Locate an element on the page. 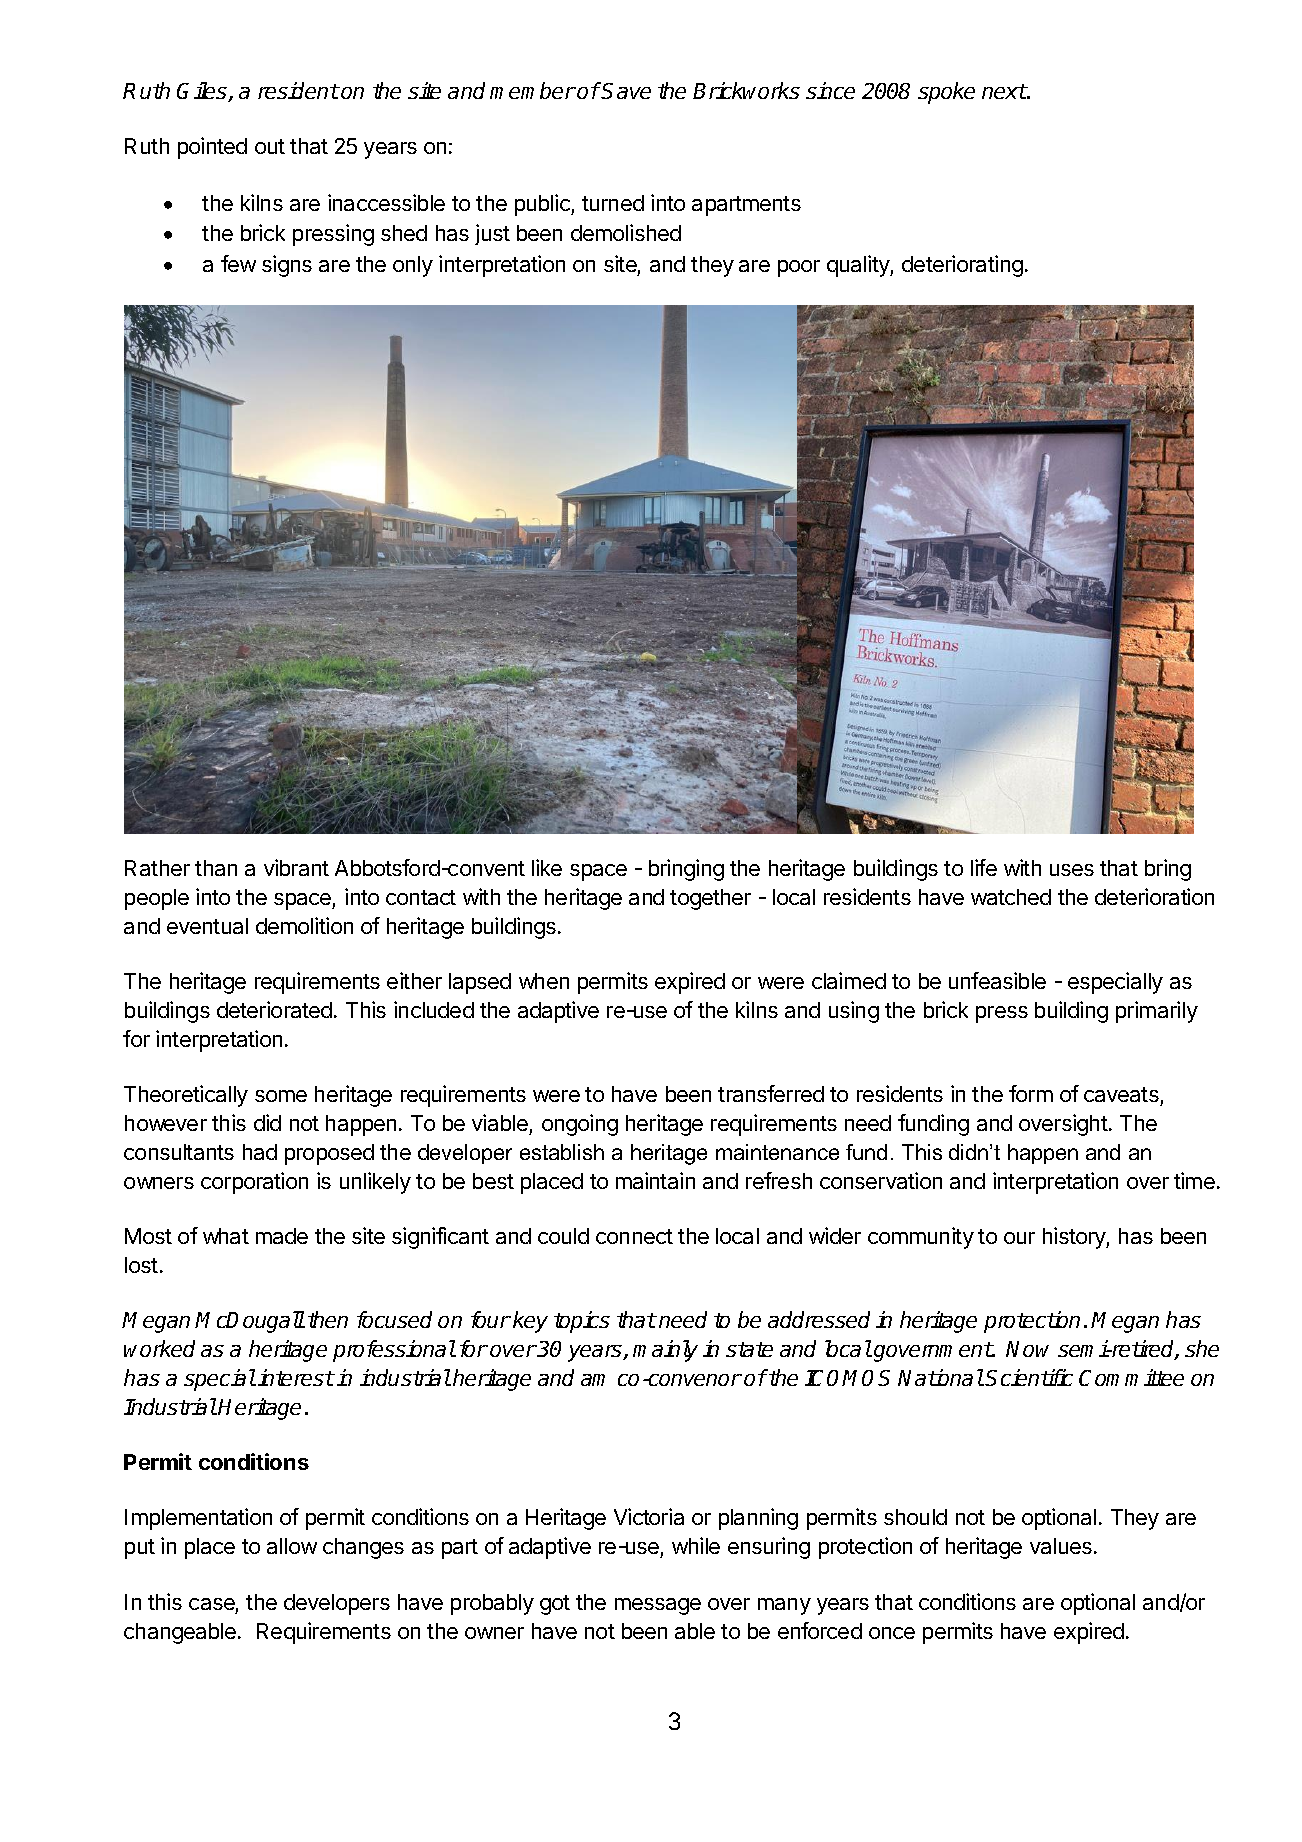  Save is located at coordinates (626, 91).
